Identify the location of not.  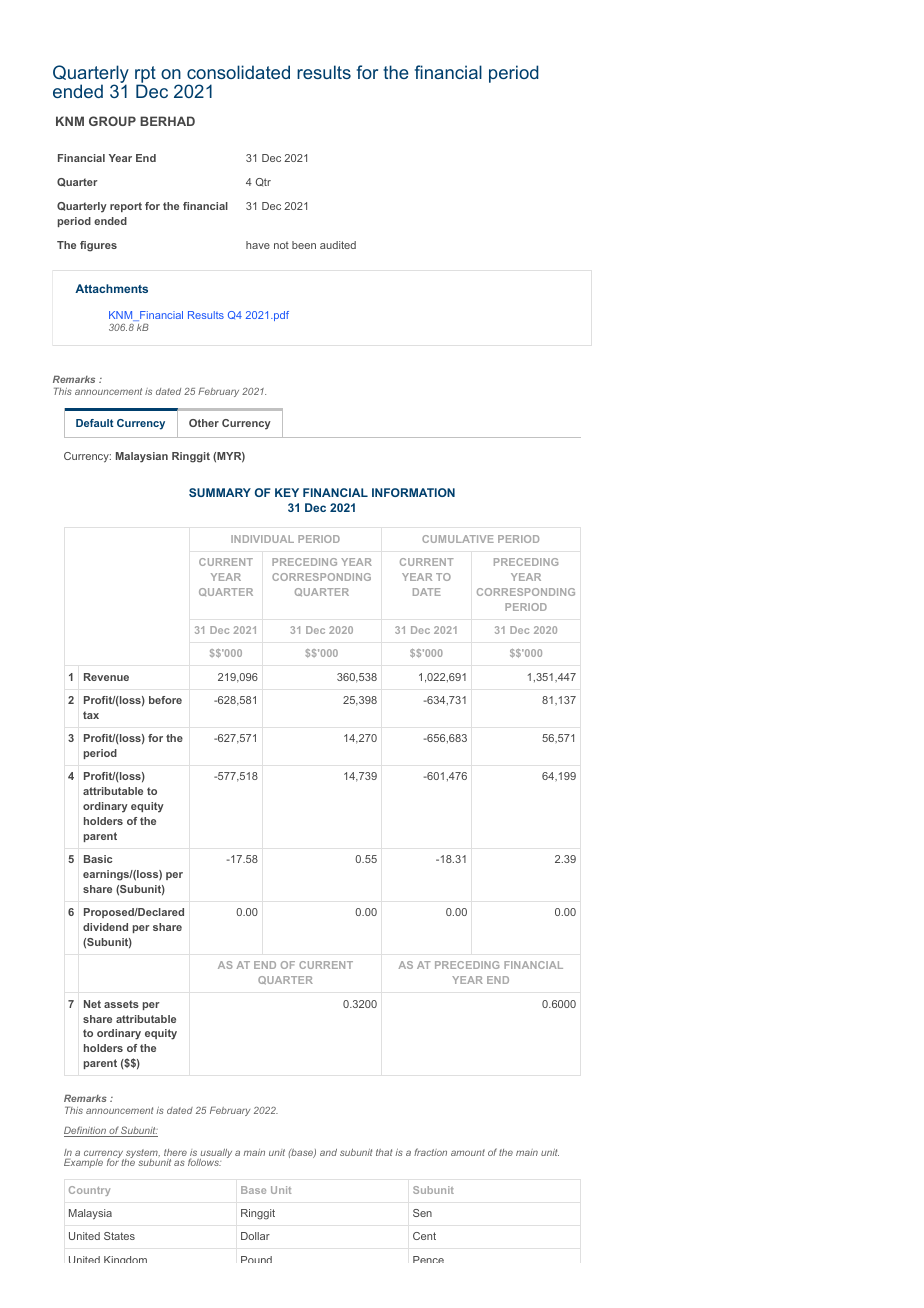
(281, 245).
